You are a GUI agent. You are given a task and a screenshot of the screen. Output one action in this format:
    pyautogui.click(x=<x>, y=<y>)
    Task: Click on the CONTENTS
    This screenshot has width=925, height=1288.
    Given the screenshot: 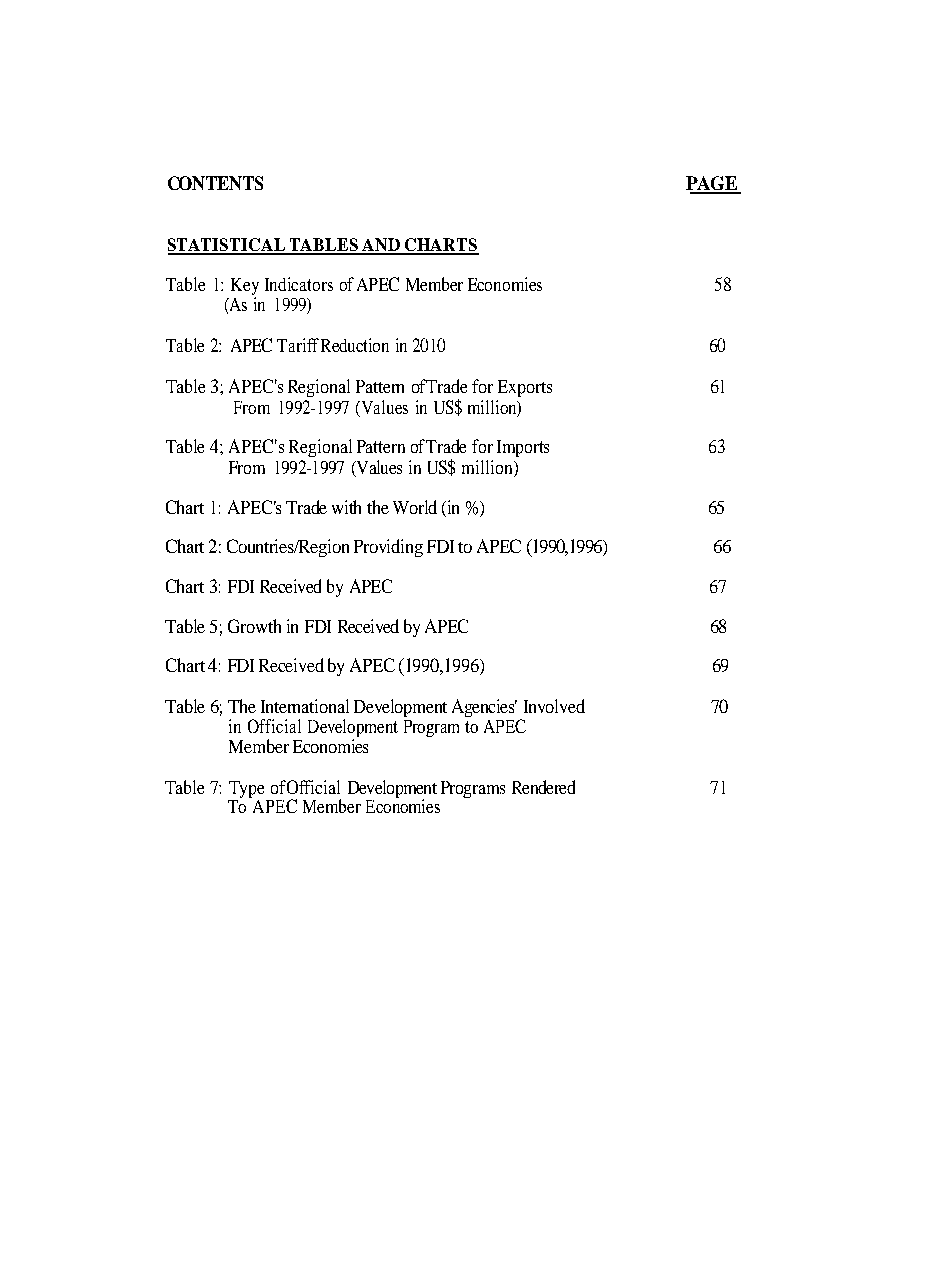 What is the action you would take?
    pyautogui.click(x=215, y=183)
